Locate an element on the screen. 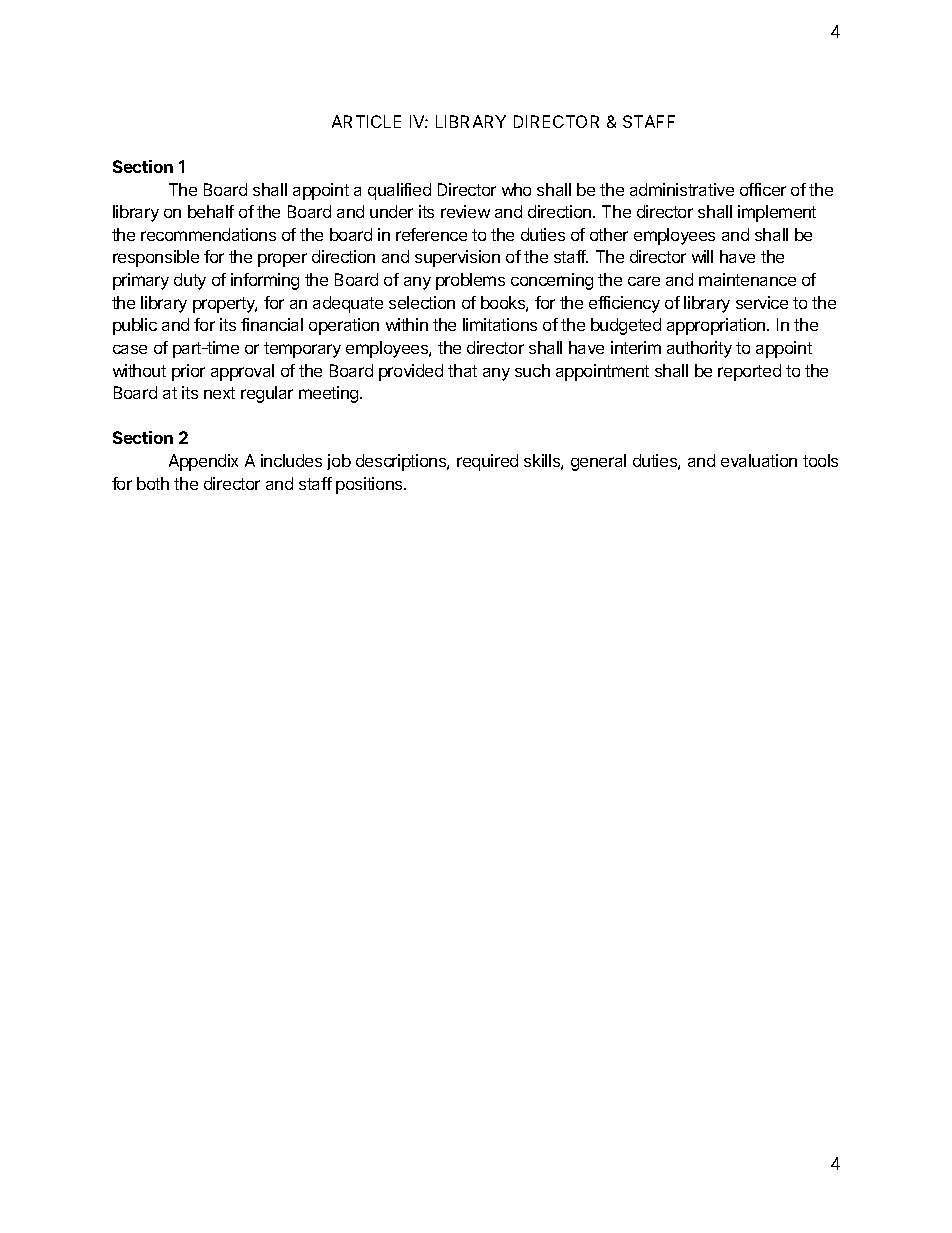 This screenshot has height=1233, width=952. evaluation is located at coordinates (759, 460).
